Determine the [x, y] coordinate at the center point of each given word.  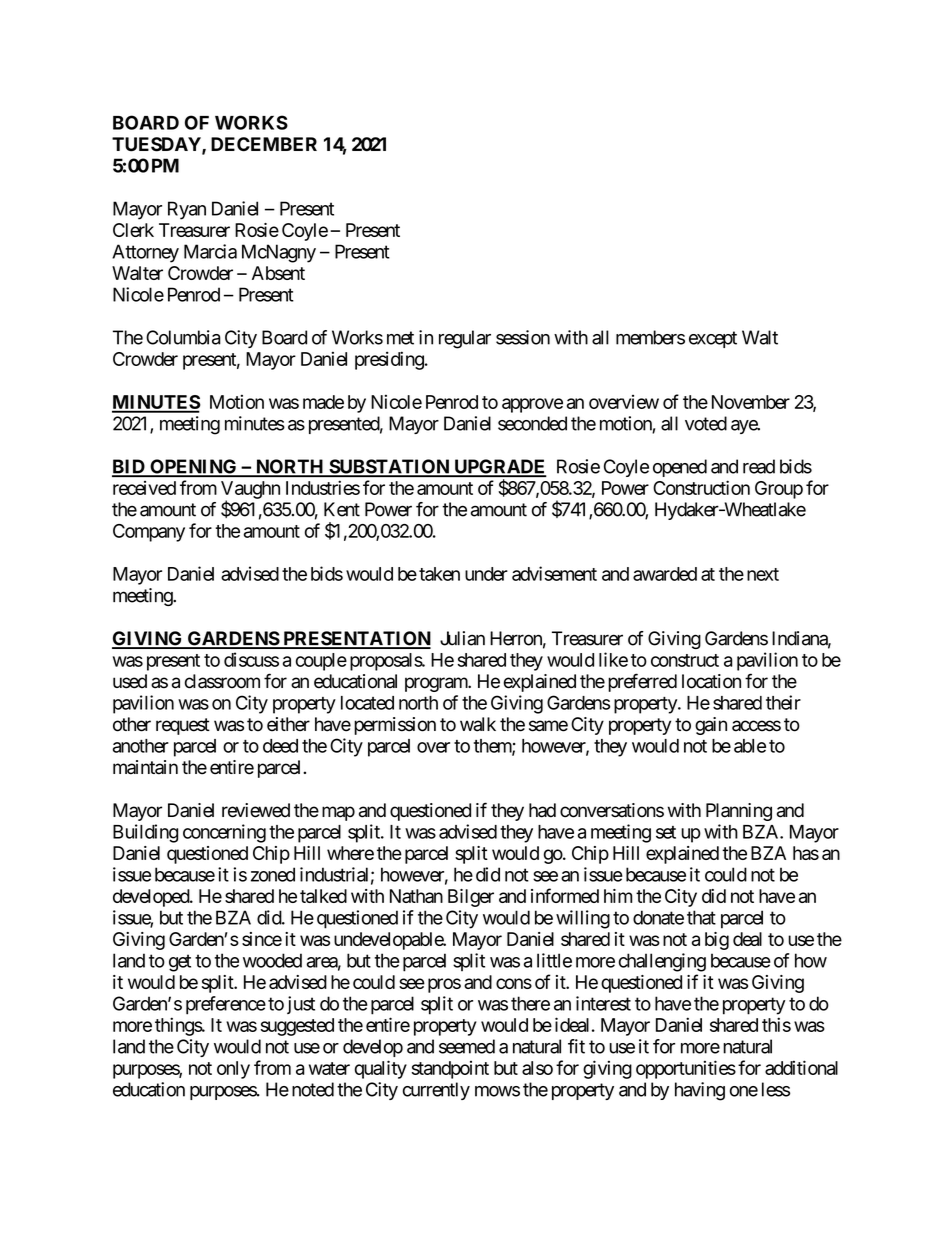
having [700, 1091]
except [713, 339]
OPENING [193, 467]
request [183, 726]
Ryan [187, 210]
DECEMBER [264, 144]
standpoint [450, 1070]
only [233, 1070]
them [493, 747]
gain [711, 726]
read [759, 466]
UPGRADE [499, 467]
